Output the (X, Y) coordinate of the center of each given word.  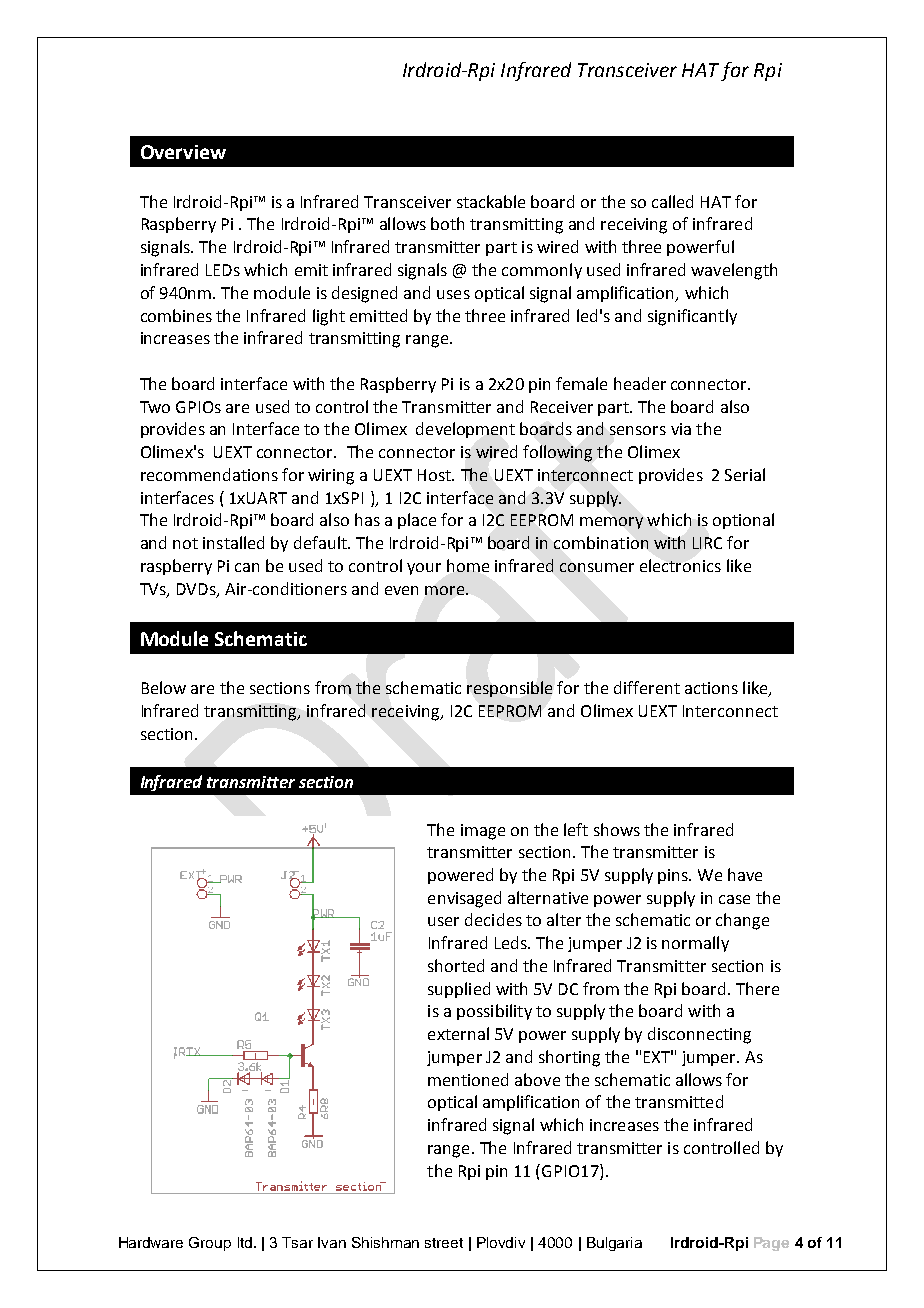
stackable (491, 201)
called (672, 201)
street (444, 1243)
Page (771, 1244)
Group (210, 1244)
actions (711, 688)
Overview (183, 152)
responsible (509, 689)
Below (164, 687)
